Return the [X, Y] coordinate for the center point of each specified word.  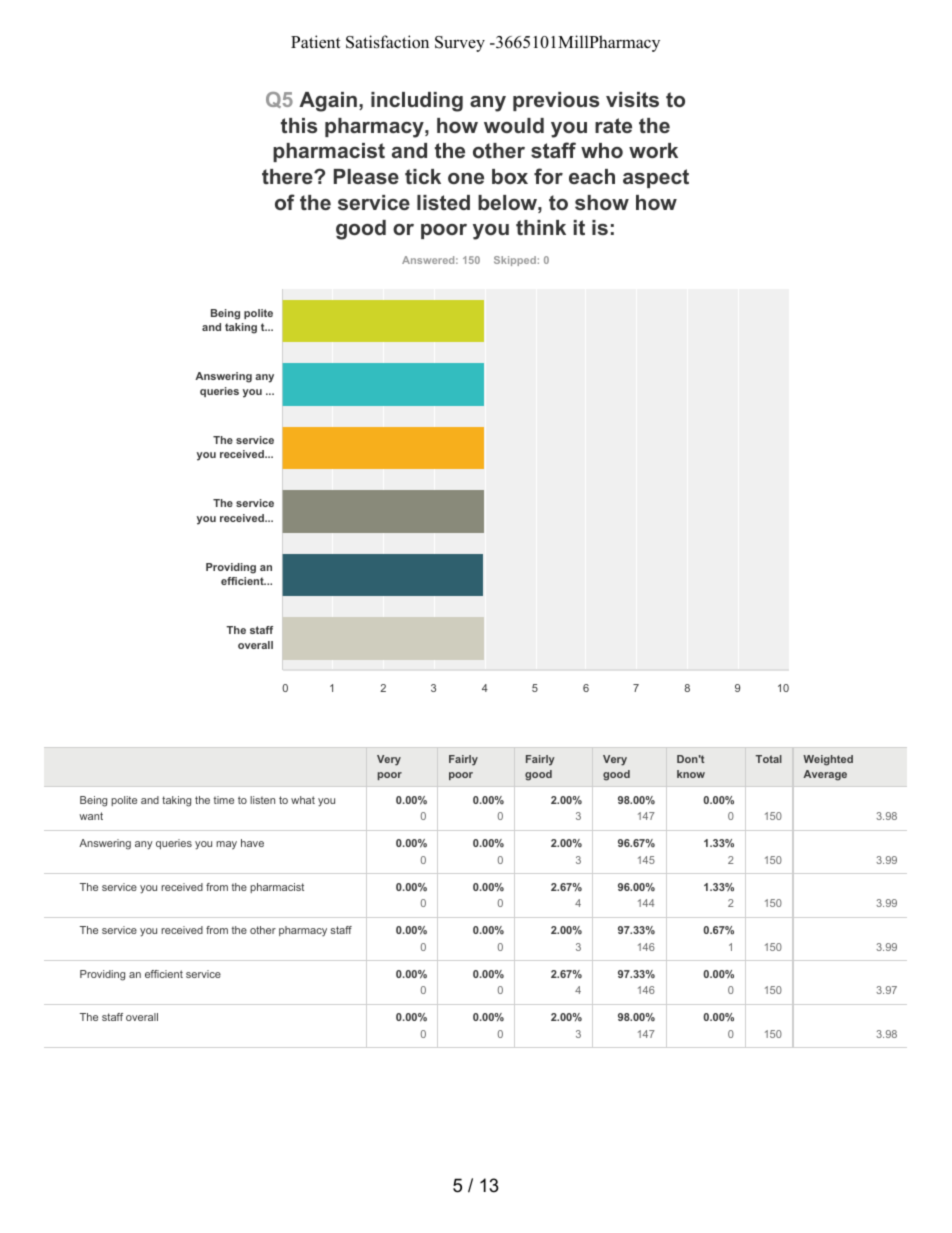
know [691, 774]
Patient [316, 42]
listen [262, 800]
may [226, 845]
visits [632, 99]
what [303, 800]
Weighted [828, 760]
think [541, 227]
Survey [460, 44]
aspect [656, 178]
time [223, 800]
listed [443, 202]
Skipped [515, 261]
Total [769, 759]
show [602, 202]
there [288, 176]
